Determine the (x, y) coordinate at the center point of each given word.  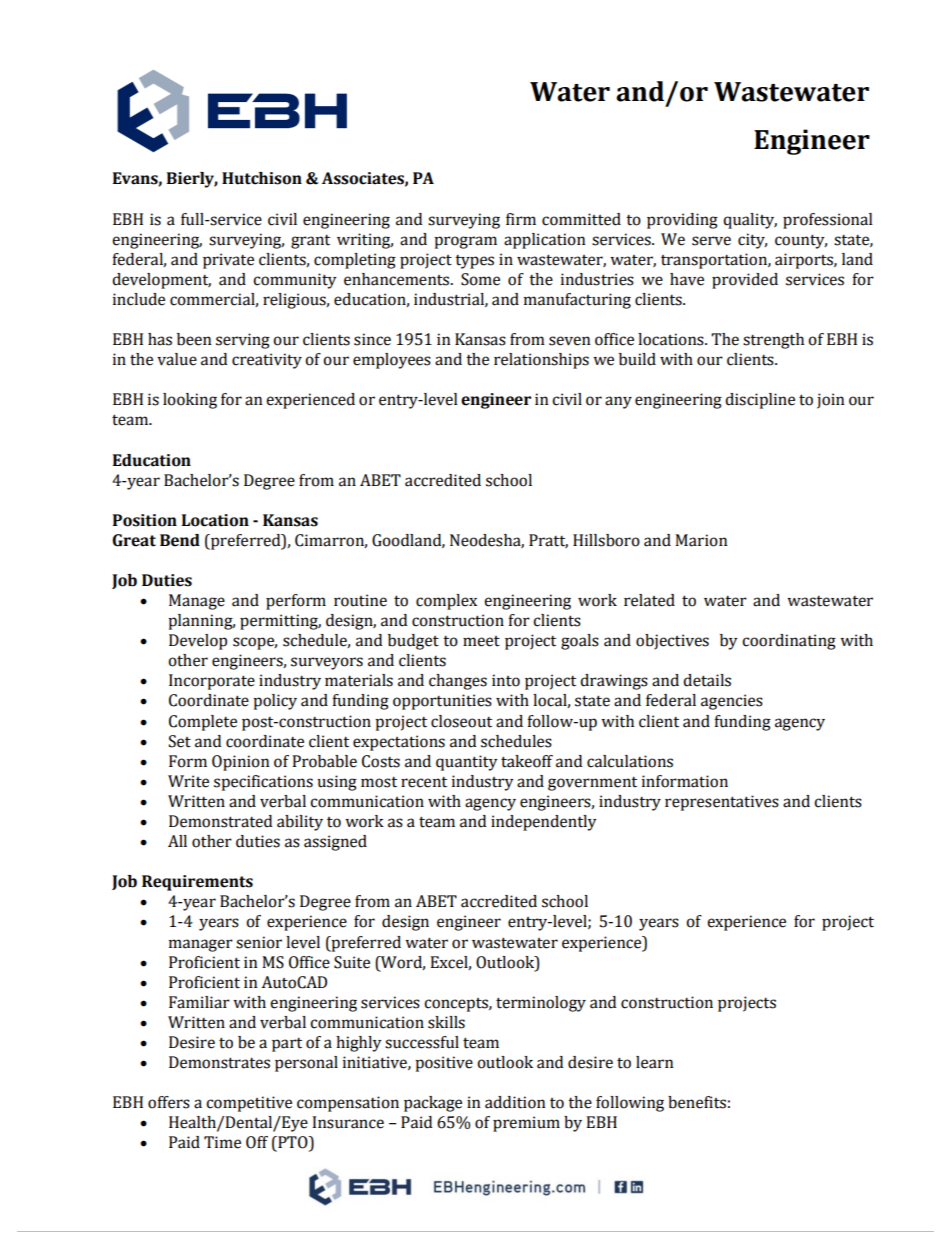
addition (515, 1102)
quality (750, 221)
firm (521, 219)
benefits (697, 1102)
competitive (249, 1104)
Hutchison (262, 178)
